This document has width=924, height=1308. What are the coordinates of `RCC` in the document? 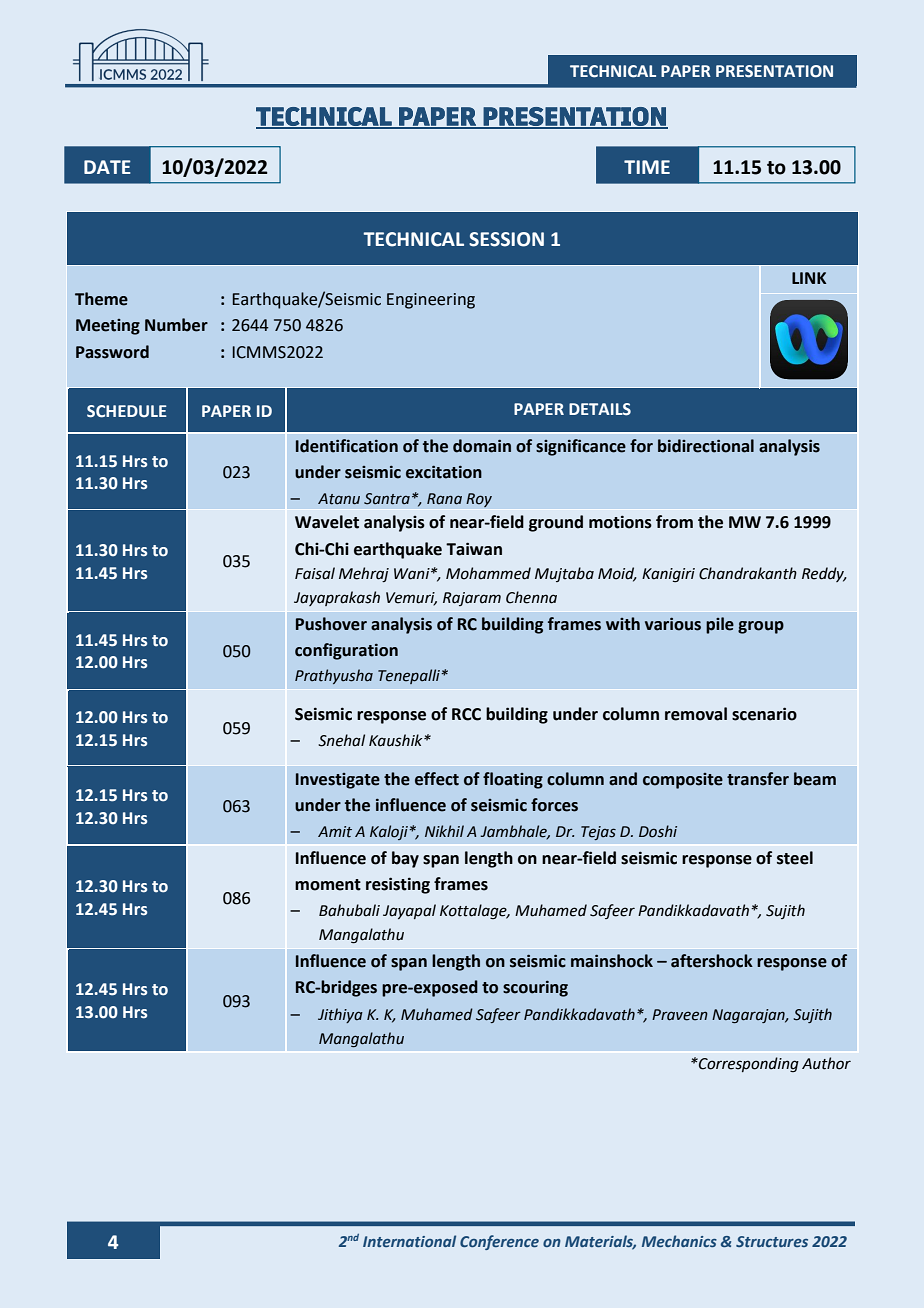 It's located at (466, 714).
